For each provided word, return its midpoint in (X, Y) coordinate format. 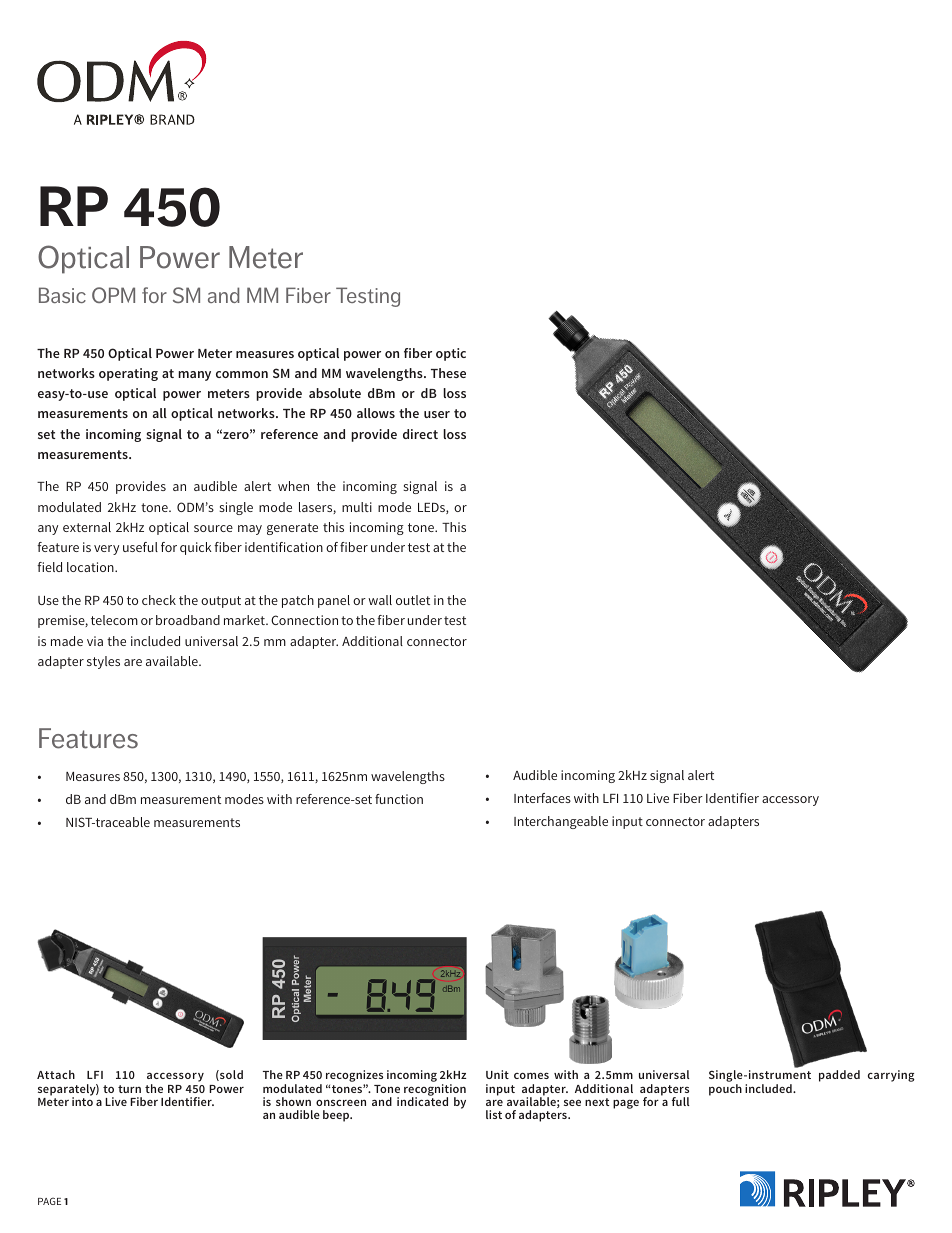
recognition (435, 1091)
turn (129, 1089)
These (448, 373)
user (437, 414)
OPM (113, 295)
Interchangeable (561, 822)
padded (839, 1076)
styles (103, 662)
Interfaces (542, 798)
